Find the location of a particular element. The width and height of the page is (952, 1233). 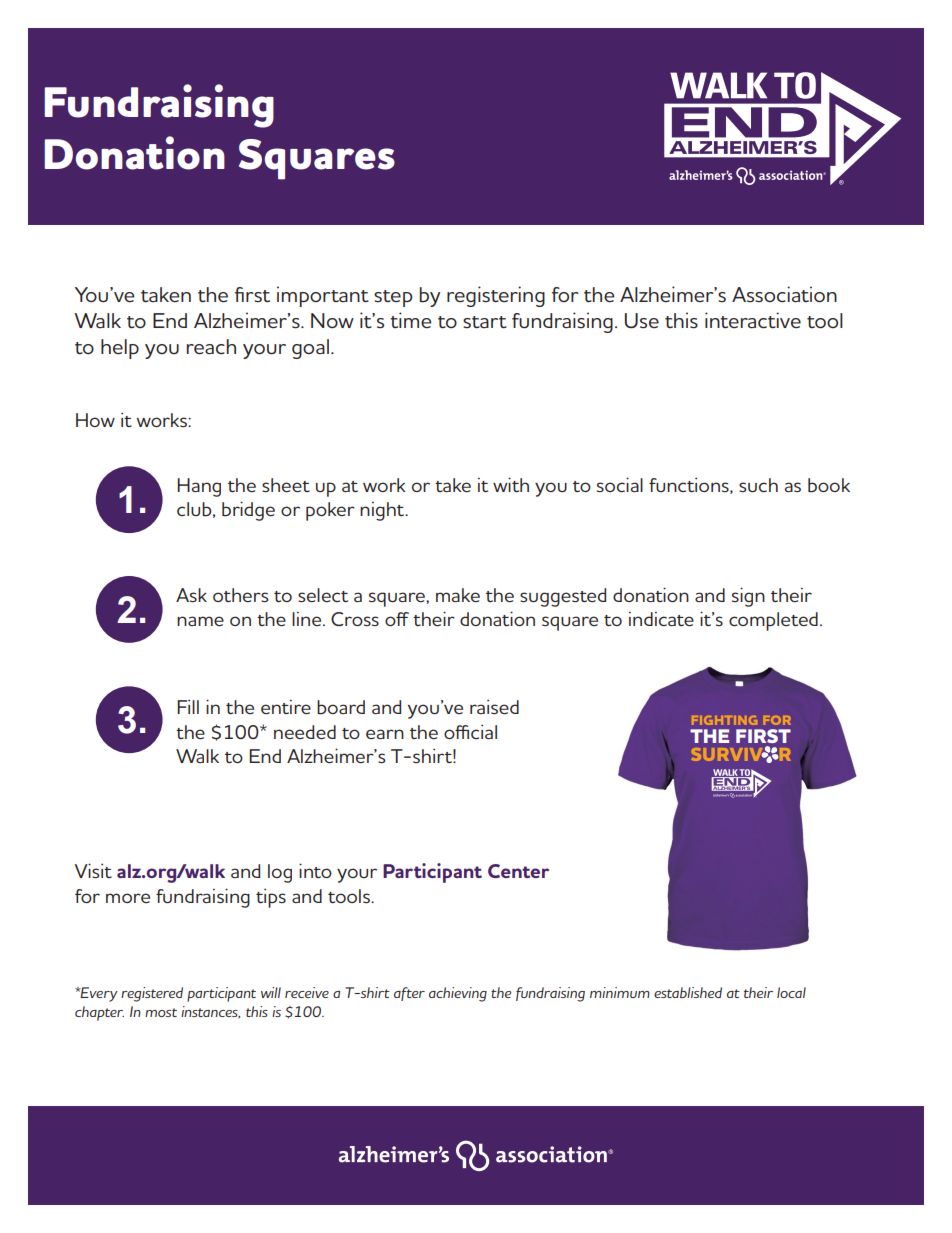

completed is located at coordinates (773, 621).
